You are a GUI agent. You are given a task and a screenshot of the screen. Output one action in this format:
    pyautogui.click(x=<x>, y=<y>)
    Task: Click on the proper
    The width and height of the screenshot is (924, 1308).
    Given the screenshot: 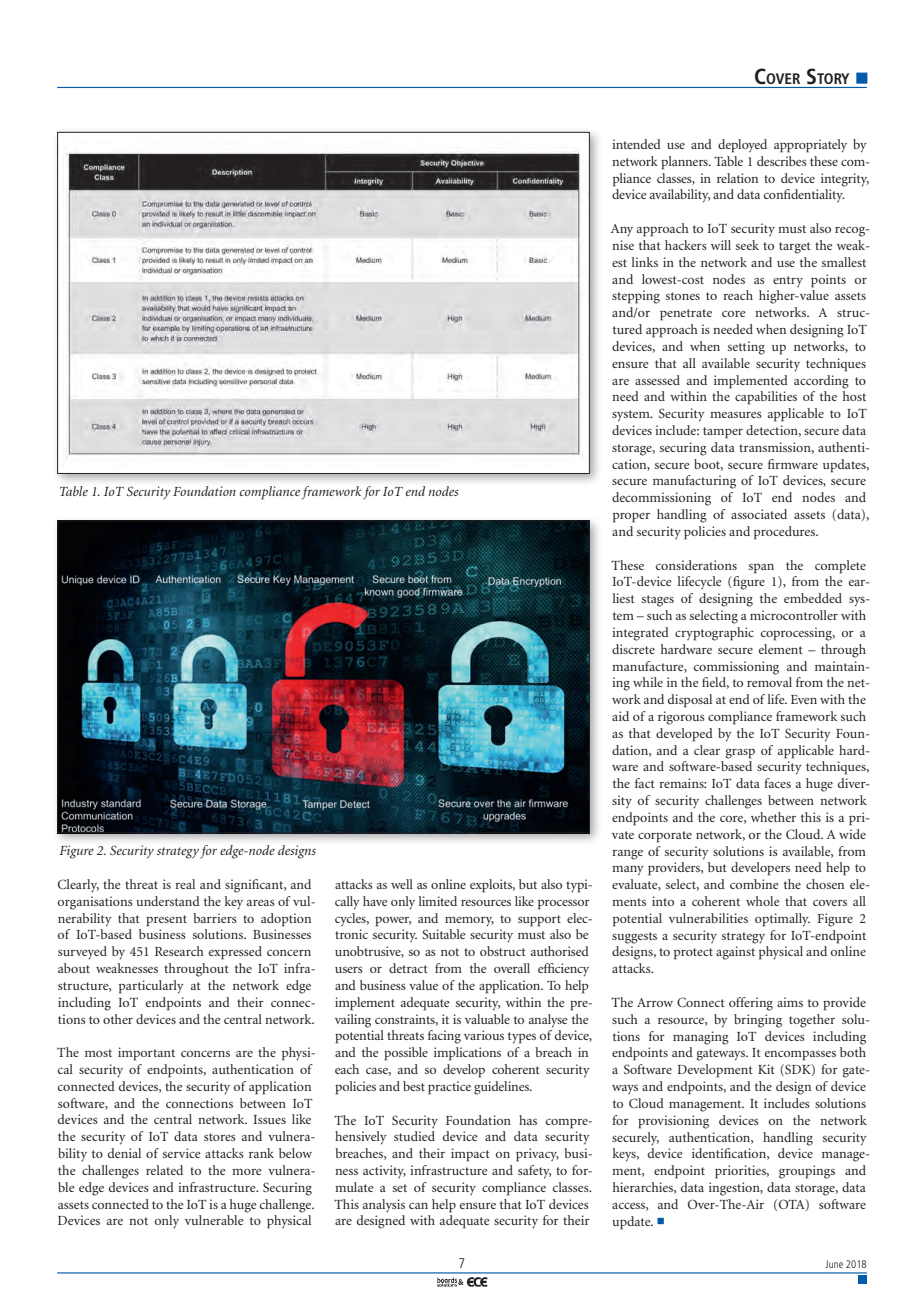 What is the action you would take?
    pyautogui.click(x=631, y=518)
